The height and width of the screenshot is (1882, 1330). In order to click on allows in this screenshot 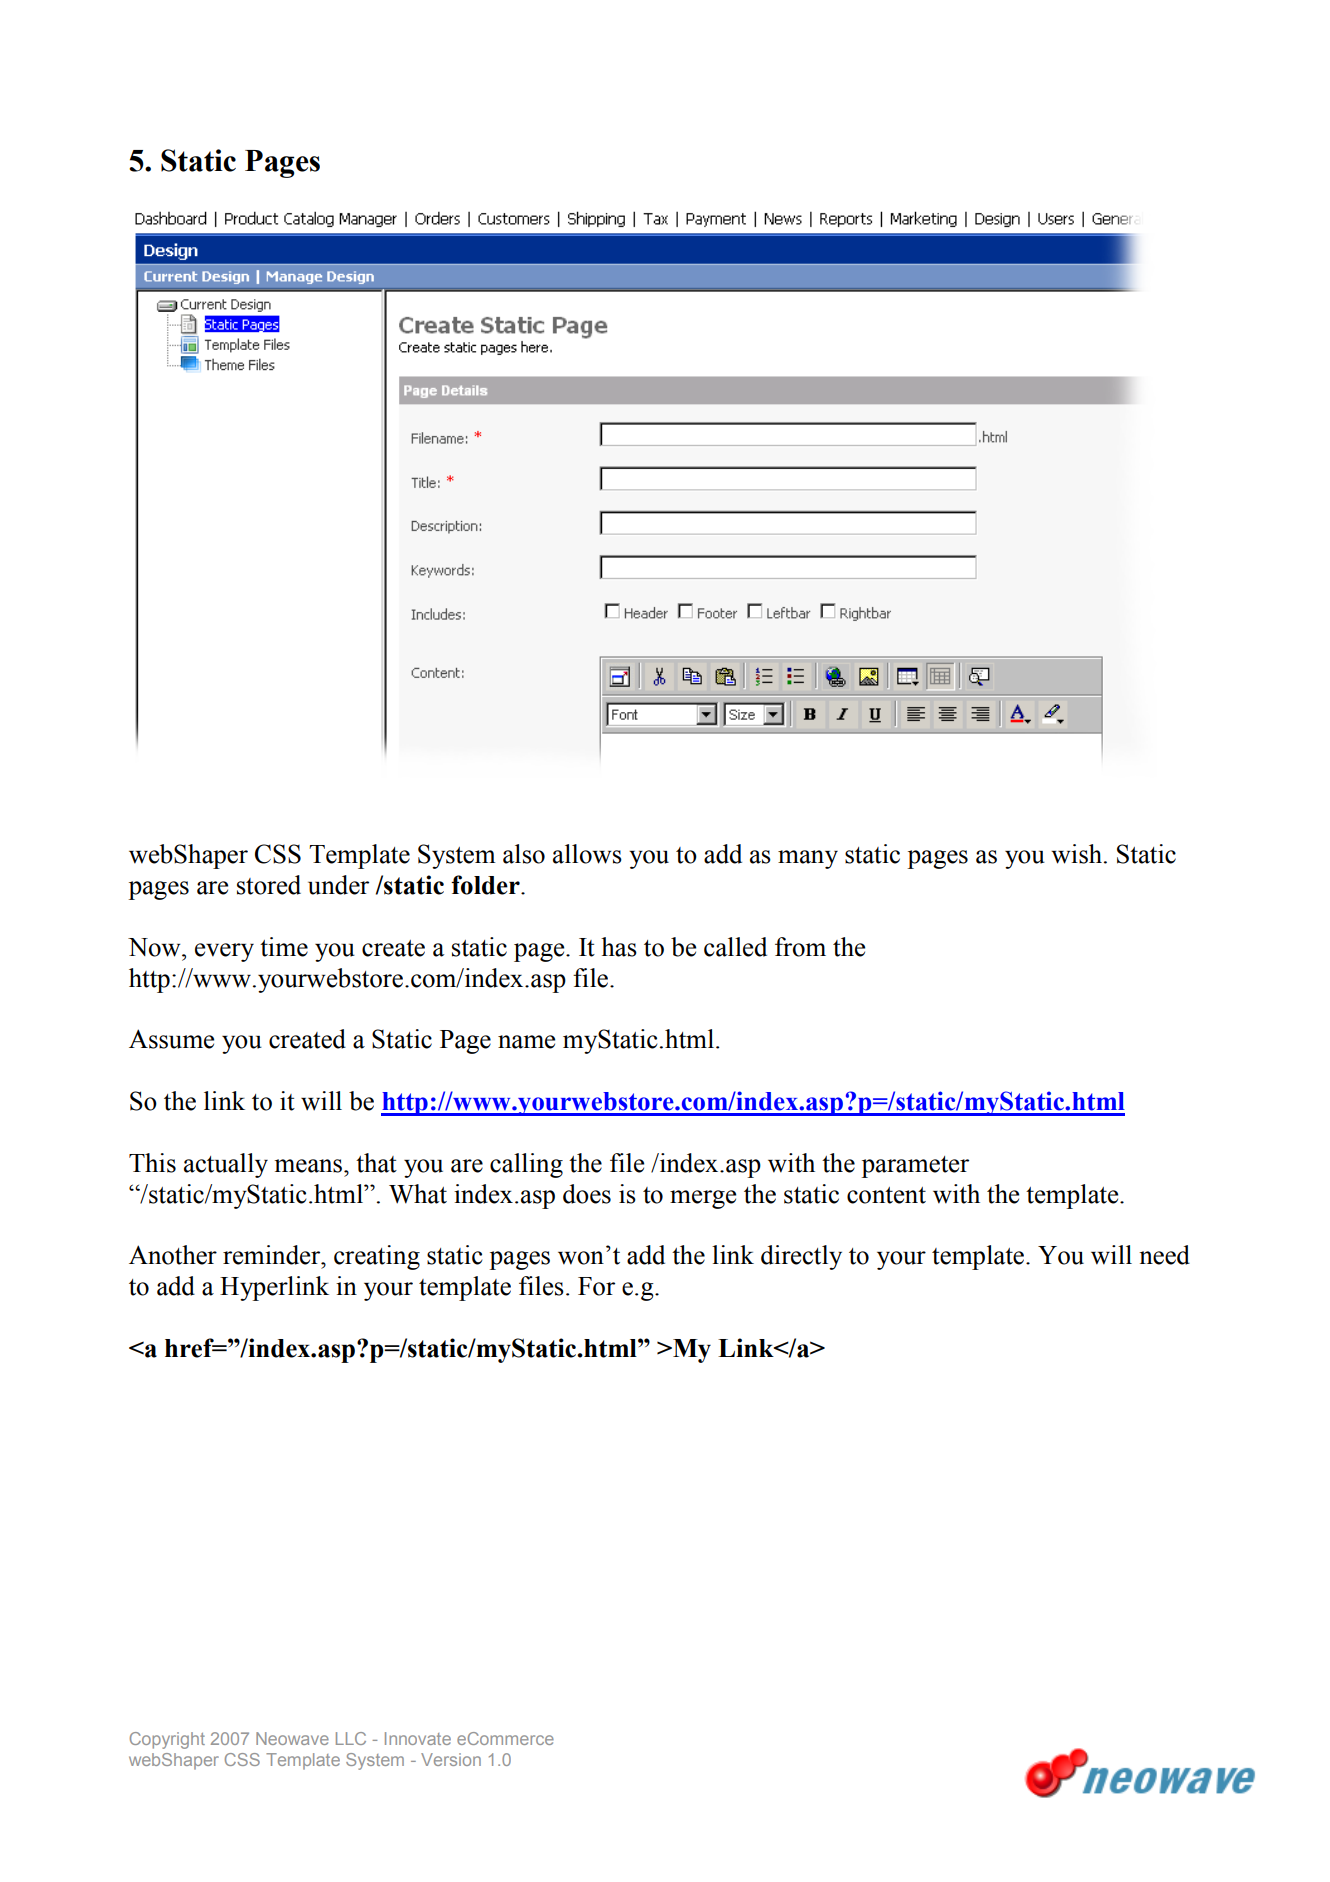, I will do `click(587, 854)`.
